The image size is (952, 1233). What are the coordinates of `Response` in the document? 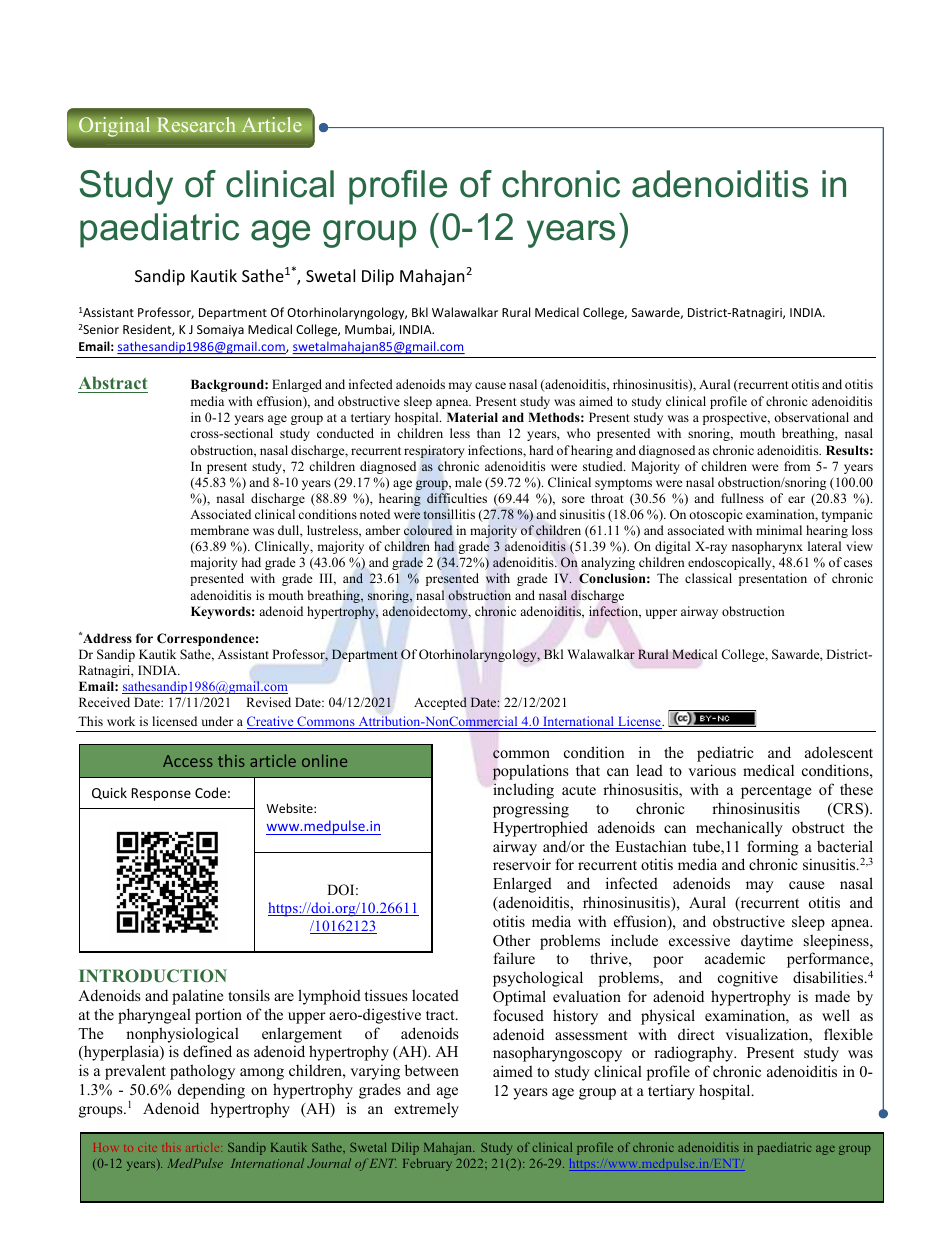 It's located at (161, 794).
